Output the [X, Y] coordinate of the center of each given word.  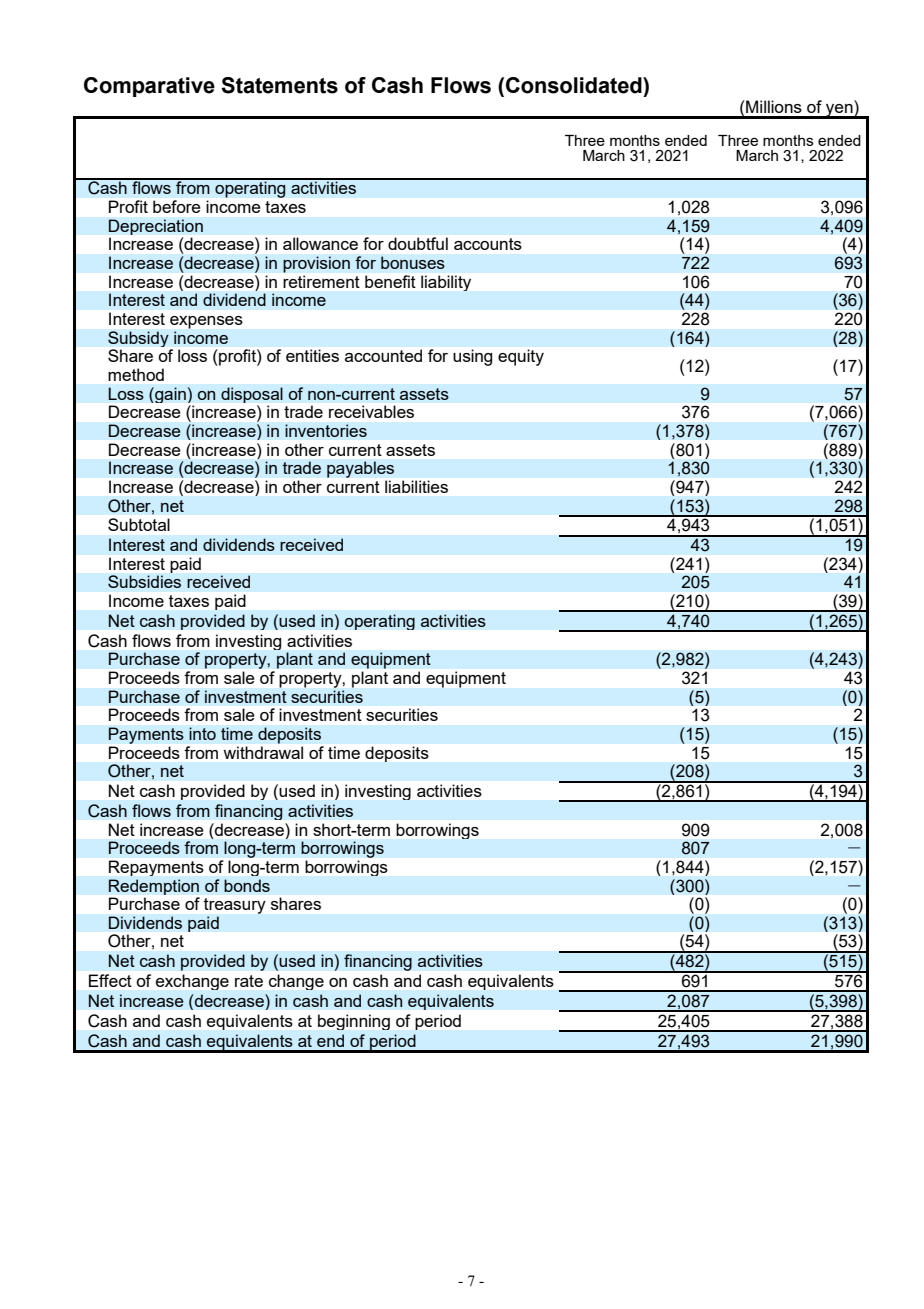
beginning [354, 1022]
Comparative [149, 87]
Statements [279, 85]
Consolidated [575, 85]
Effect [110, 980]
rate [249, 981]
